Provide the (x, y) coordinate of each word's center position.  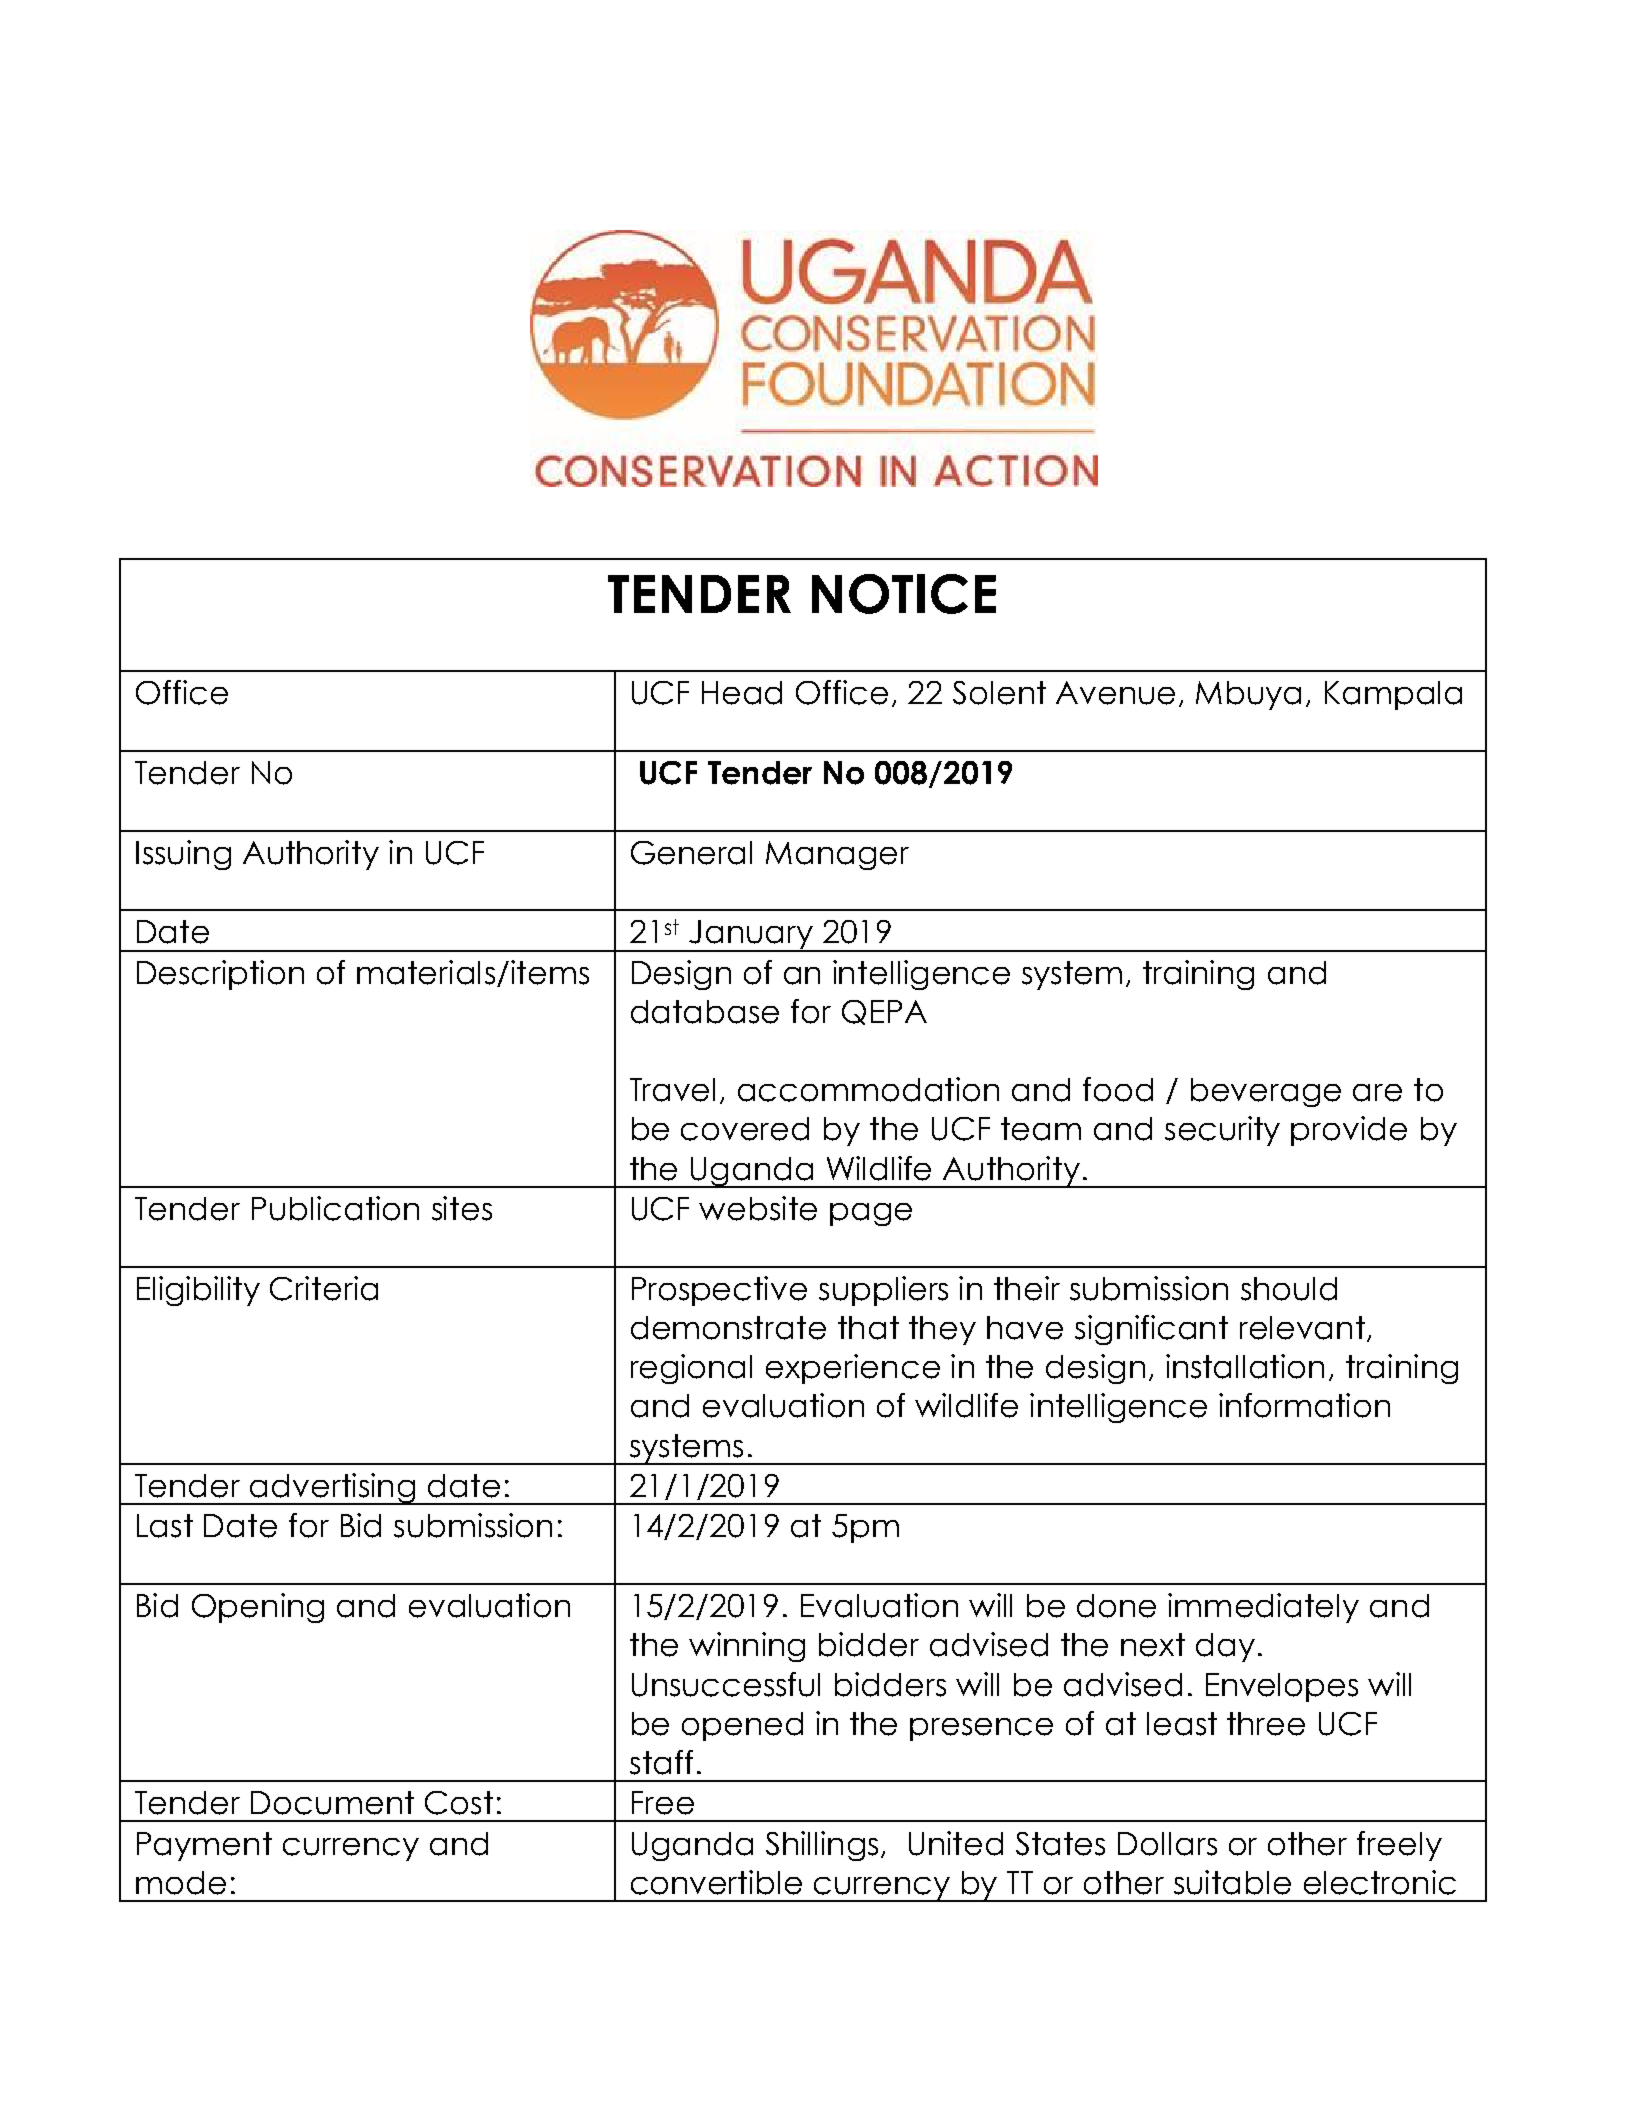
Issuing (183, 855)
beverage (1266, 1092)
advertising (333, 1489)
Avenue (1115, 693)
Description (220, 975)
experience (853, 1369)
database (705, 1012)
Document (332, 1803)
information (1304, 1405)
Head (742, 693)
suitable (1232, 1882)
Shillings (822, 1846)
